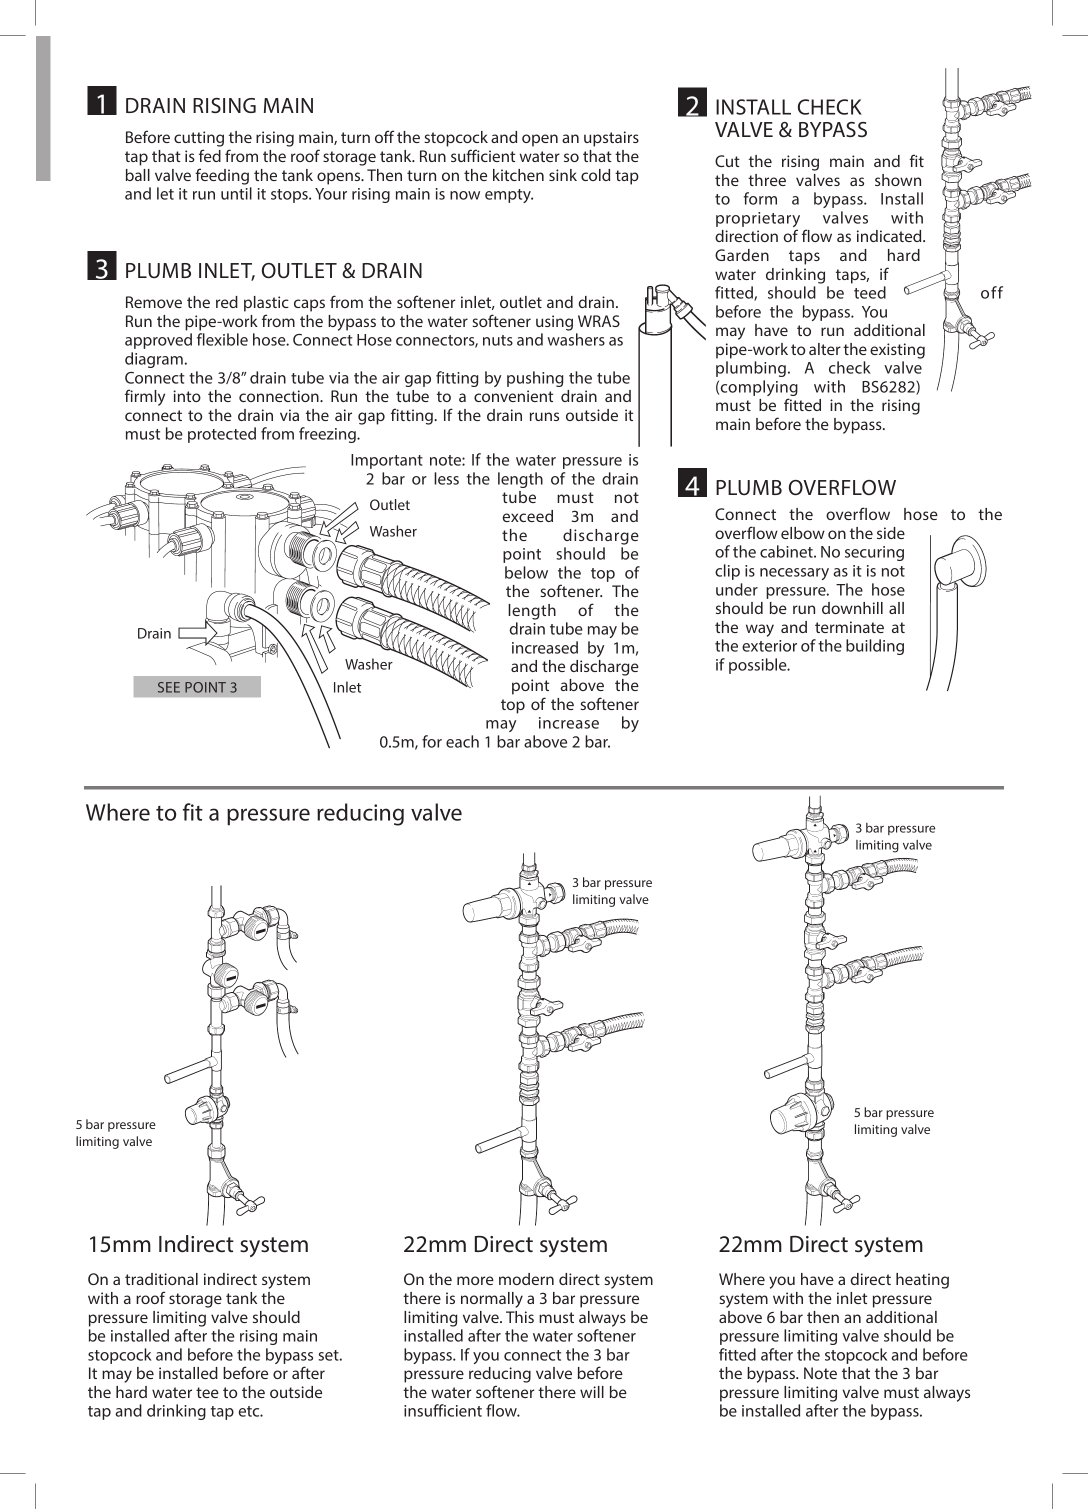 This page has height=1509, width=1088. What do you see at coordinates (169, 687) in the page?
I see `SEE` at bounding box center [169, 687].
